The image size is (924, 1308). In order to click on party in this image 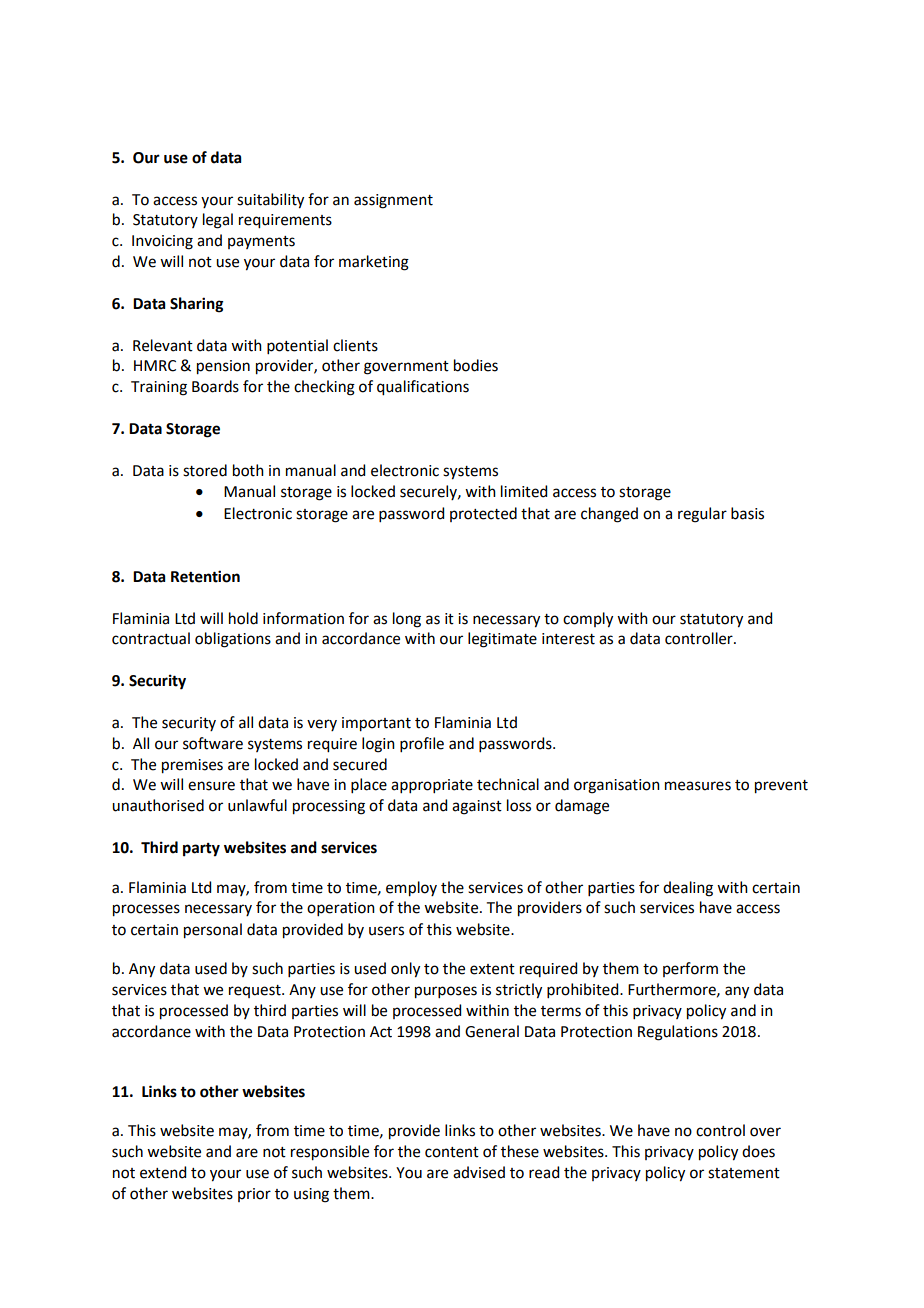, I will do `click(201, 850)`.
